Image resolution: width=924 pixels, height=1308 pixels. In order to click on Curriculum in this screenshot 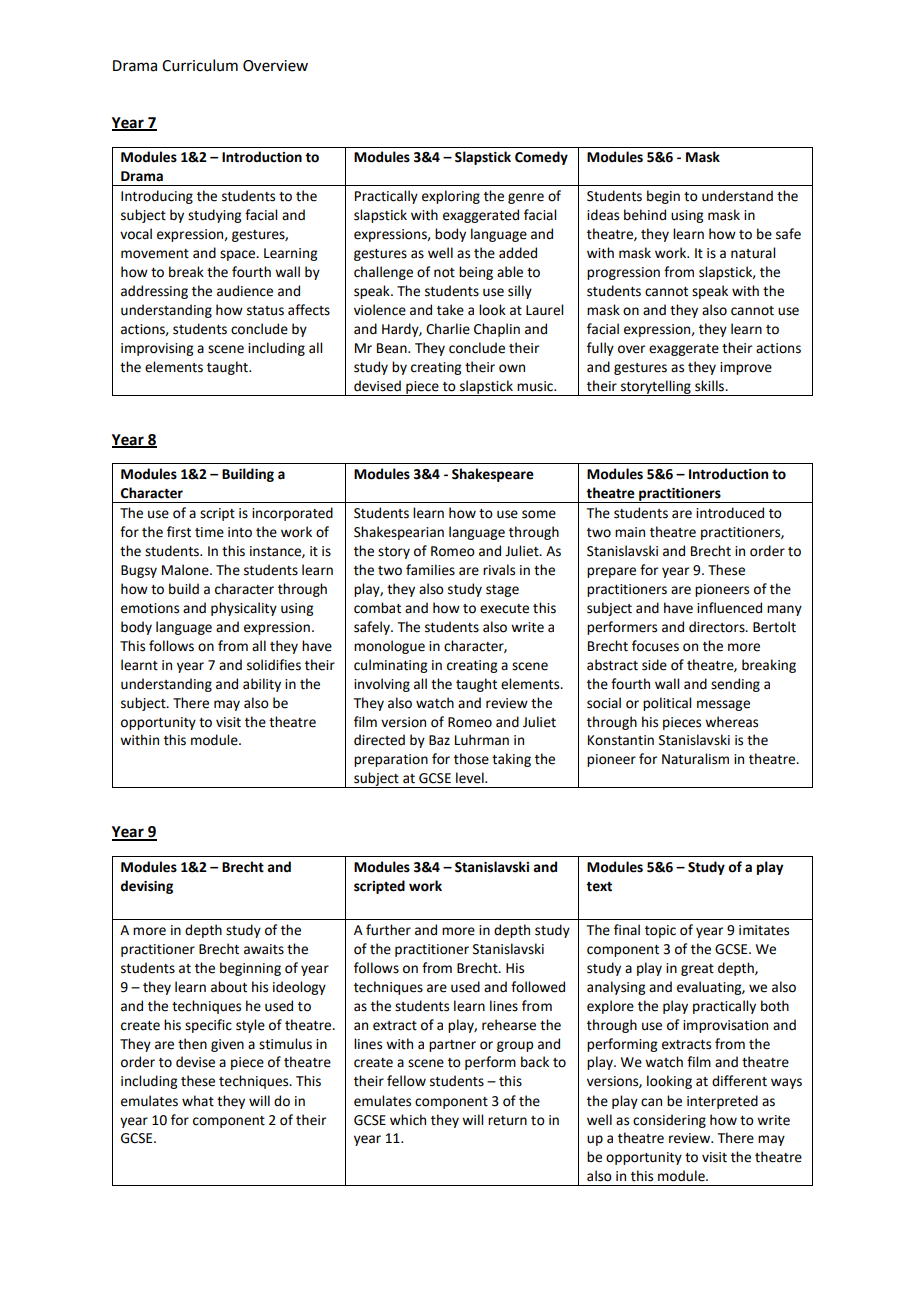, I will do `click(200, 65)`.
